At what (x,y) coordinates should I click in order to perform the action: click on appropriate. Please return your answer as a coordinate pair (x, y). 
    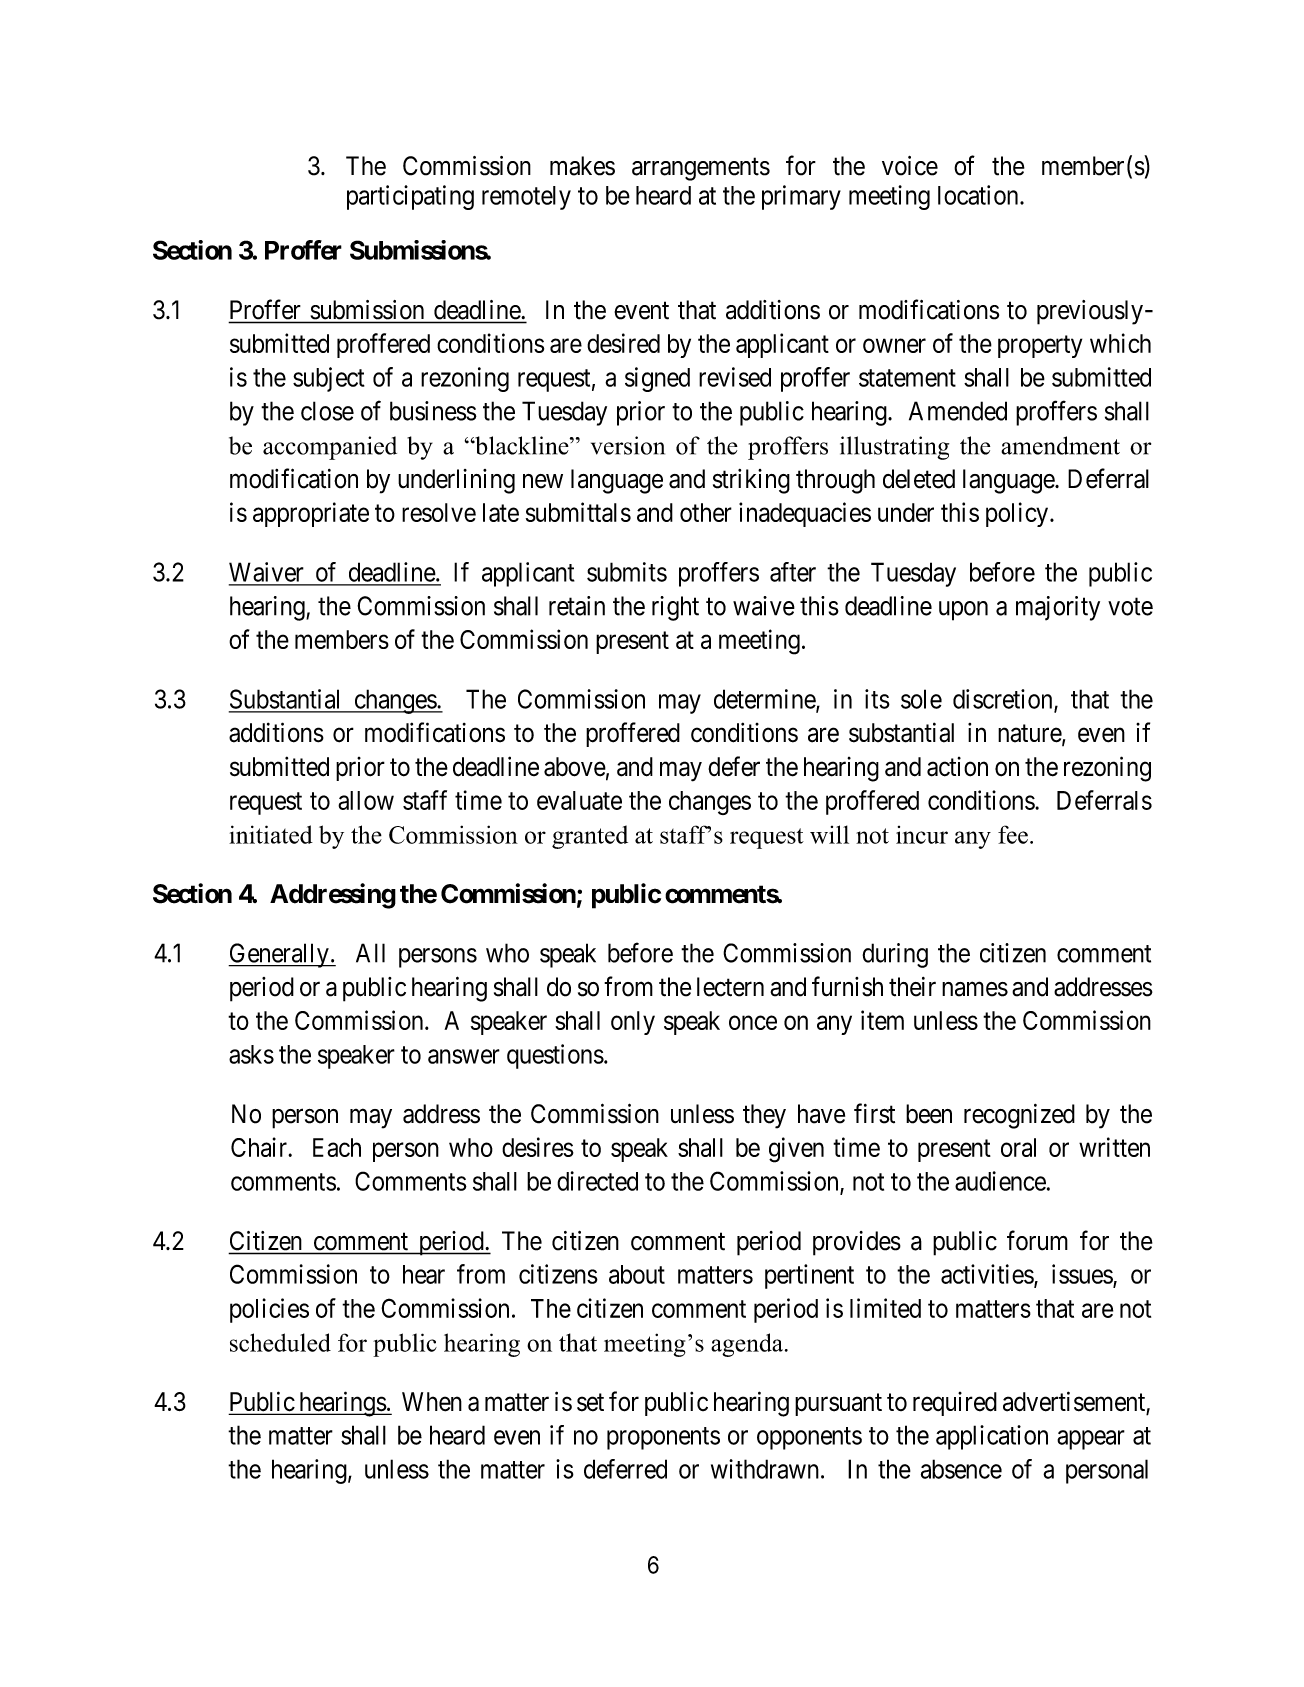
    Looking at the image, I should click on (311, 514).
